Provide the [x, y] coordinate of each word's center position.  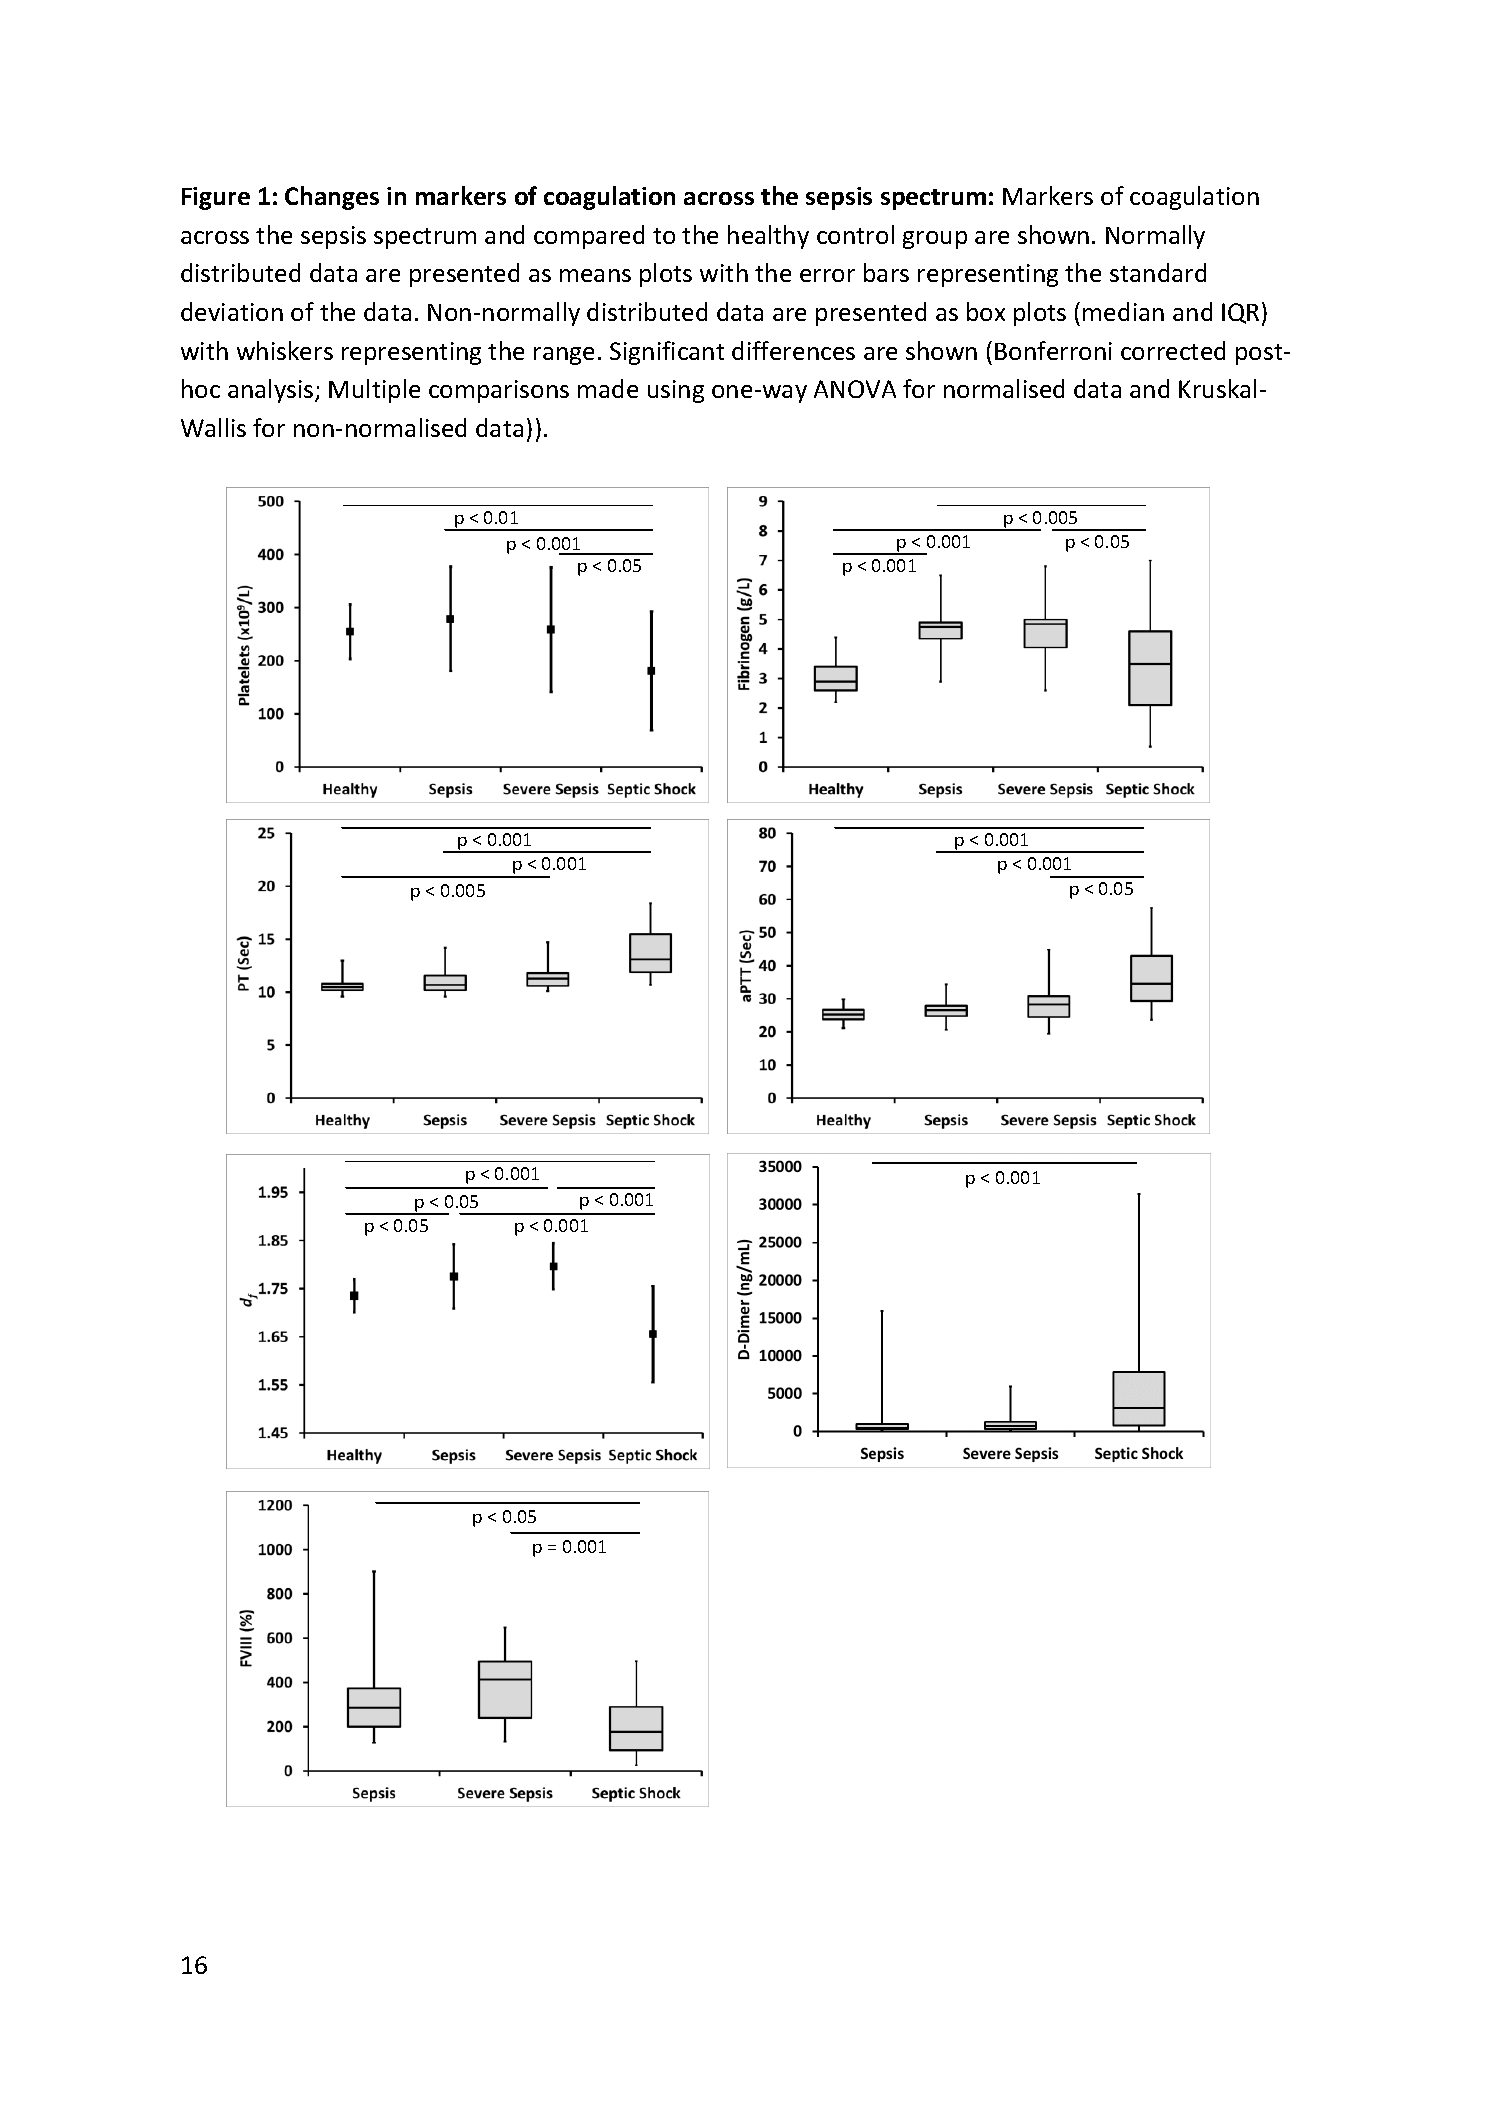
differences [793, 350]
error [827, 275]
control [855, 234]
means [595, 275]
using [676, 391]
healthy [768, 237]
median [1123, 311]
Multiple [374, 391]
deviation [232, 311]
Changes [332, 198]
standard [1158, 272]
